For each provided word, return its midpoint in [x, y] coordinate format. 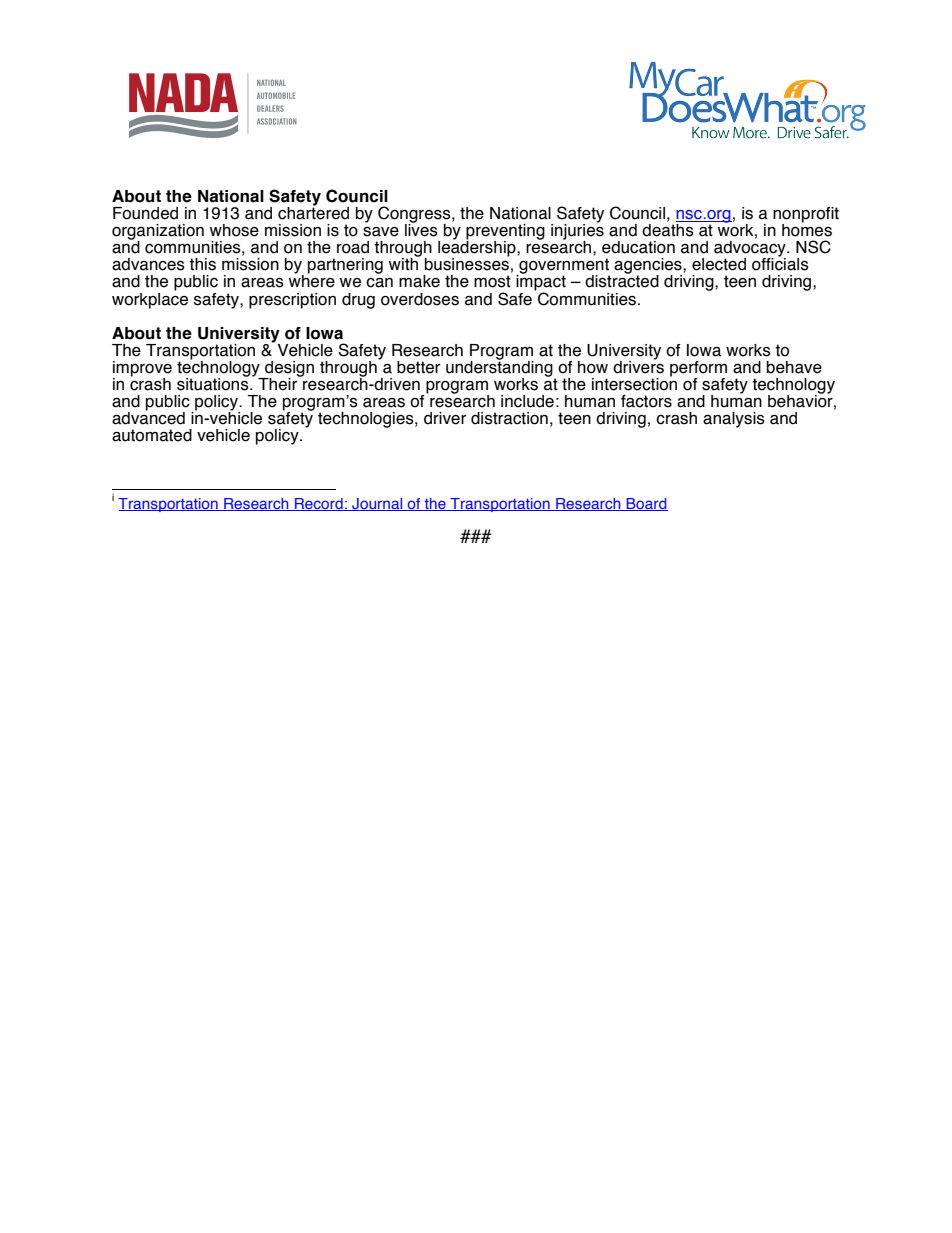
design [288, 370]
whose [234, 230]
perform [698, 370]
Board [646, 504]
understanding [500, 368]
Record [319, 504]
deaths [669, 229]
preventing [505, 233]
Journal [377, 504]
